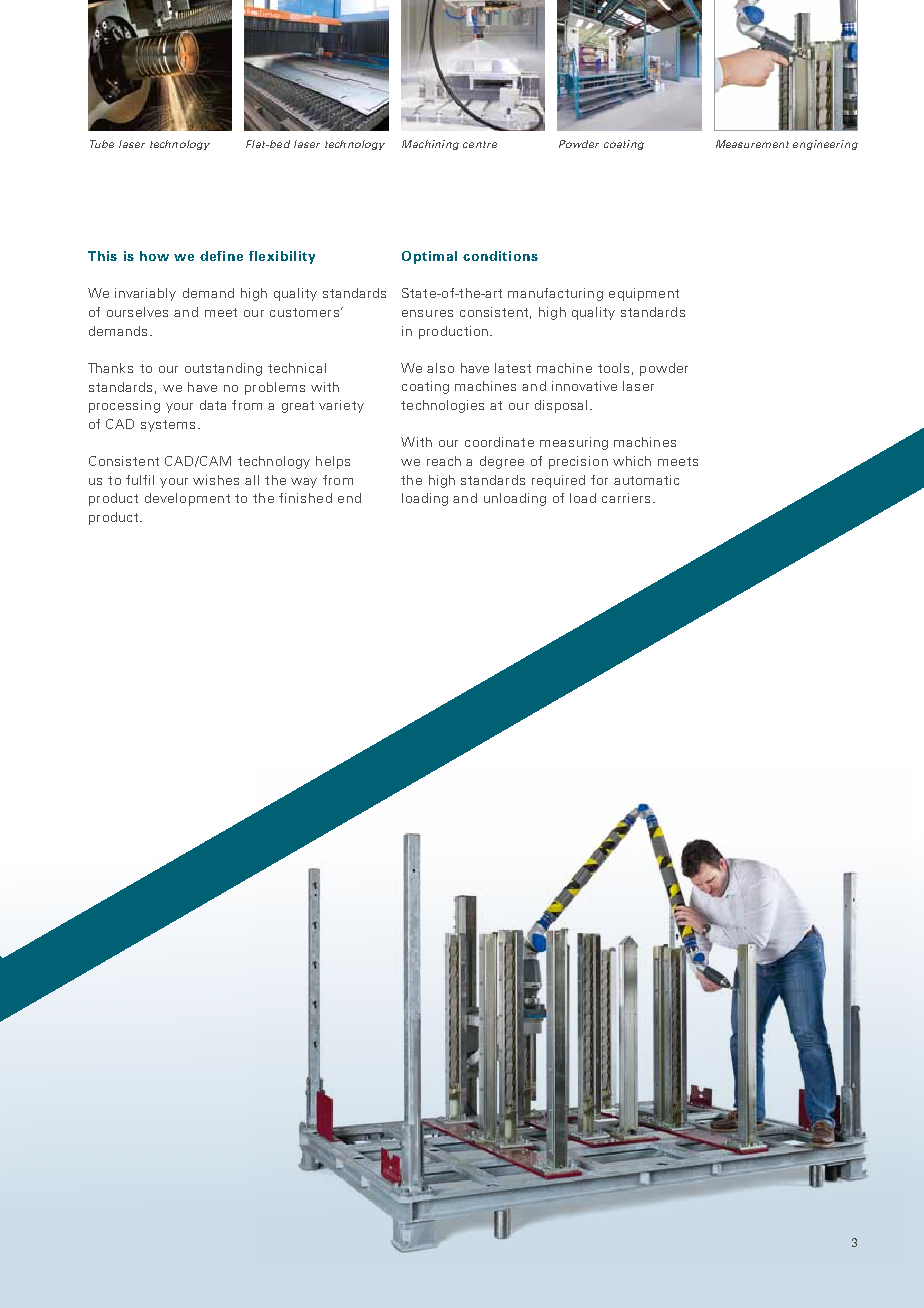 This screenshot has height=1308, width=924. I want to click on manufacturing, so click(555, 294).
